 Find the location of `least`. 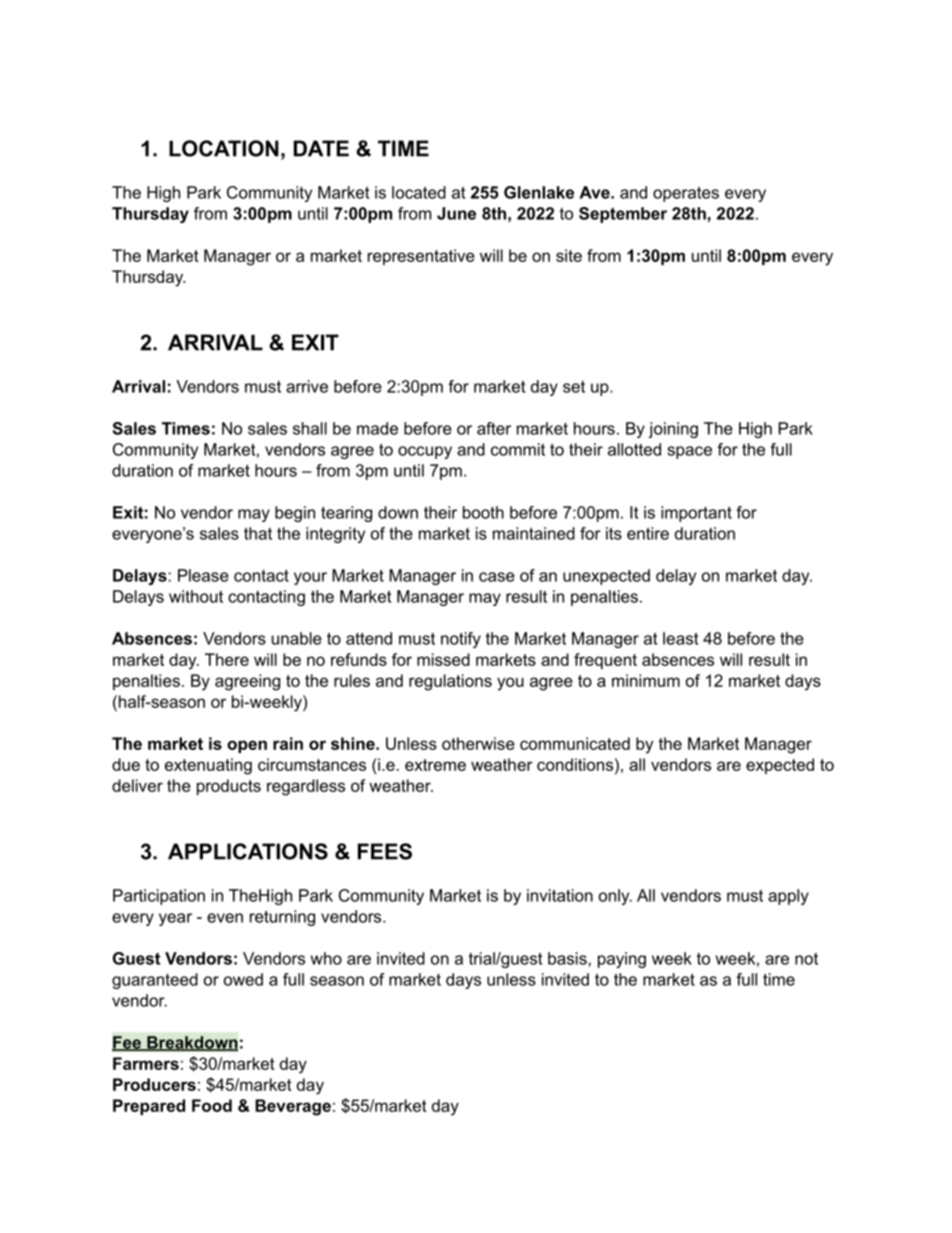

least is located at coordinates (680, 638).
